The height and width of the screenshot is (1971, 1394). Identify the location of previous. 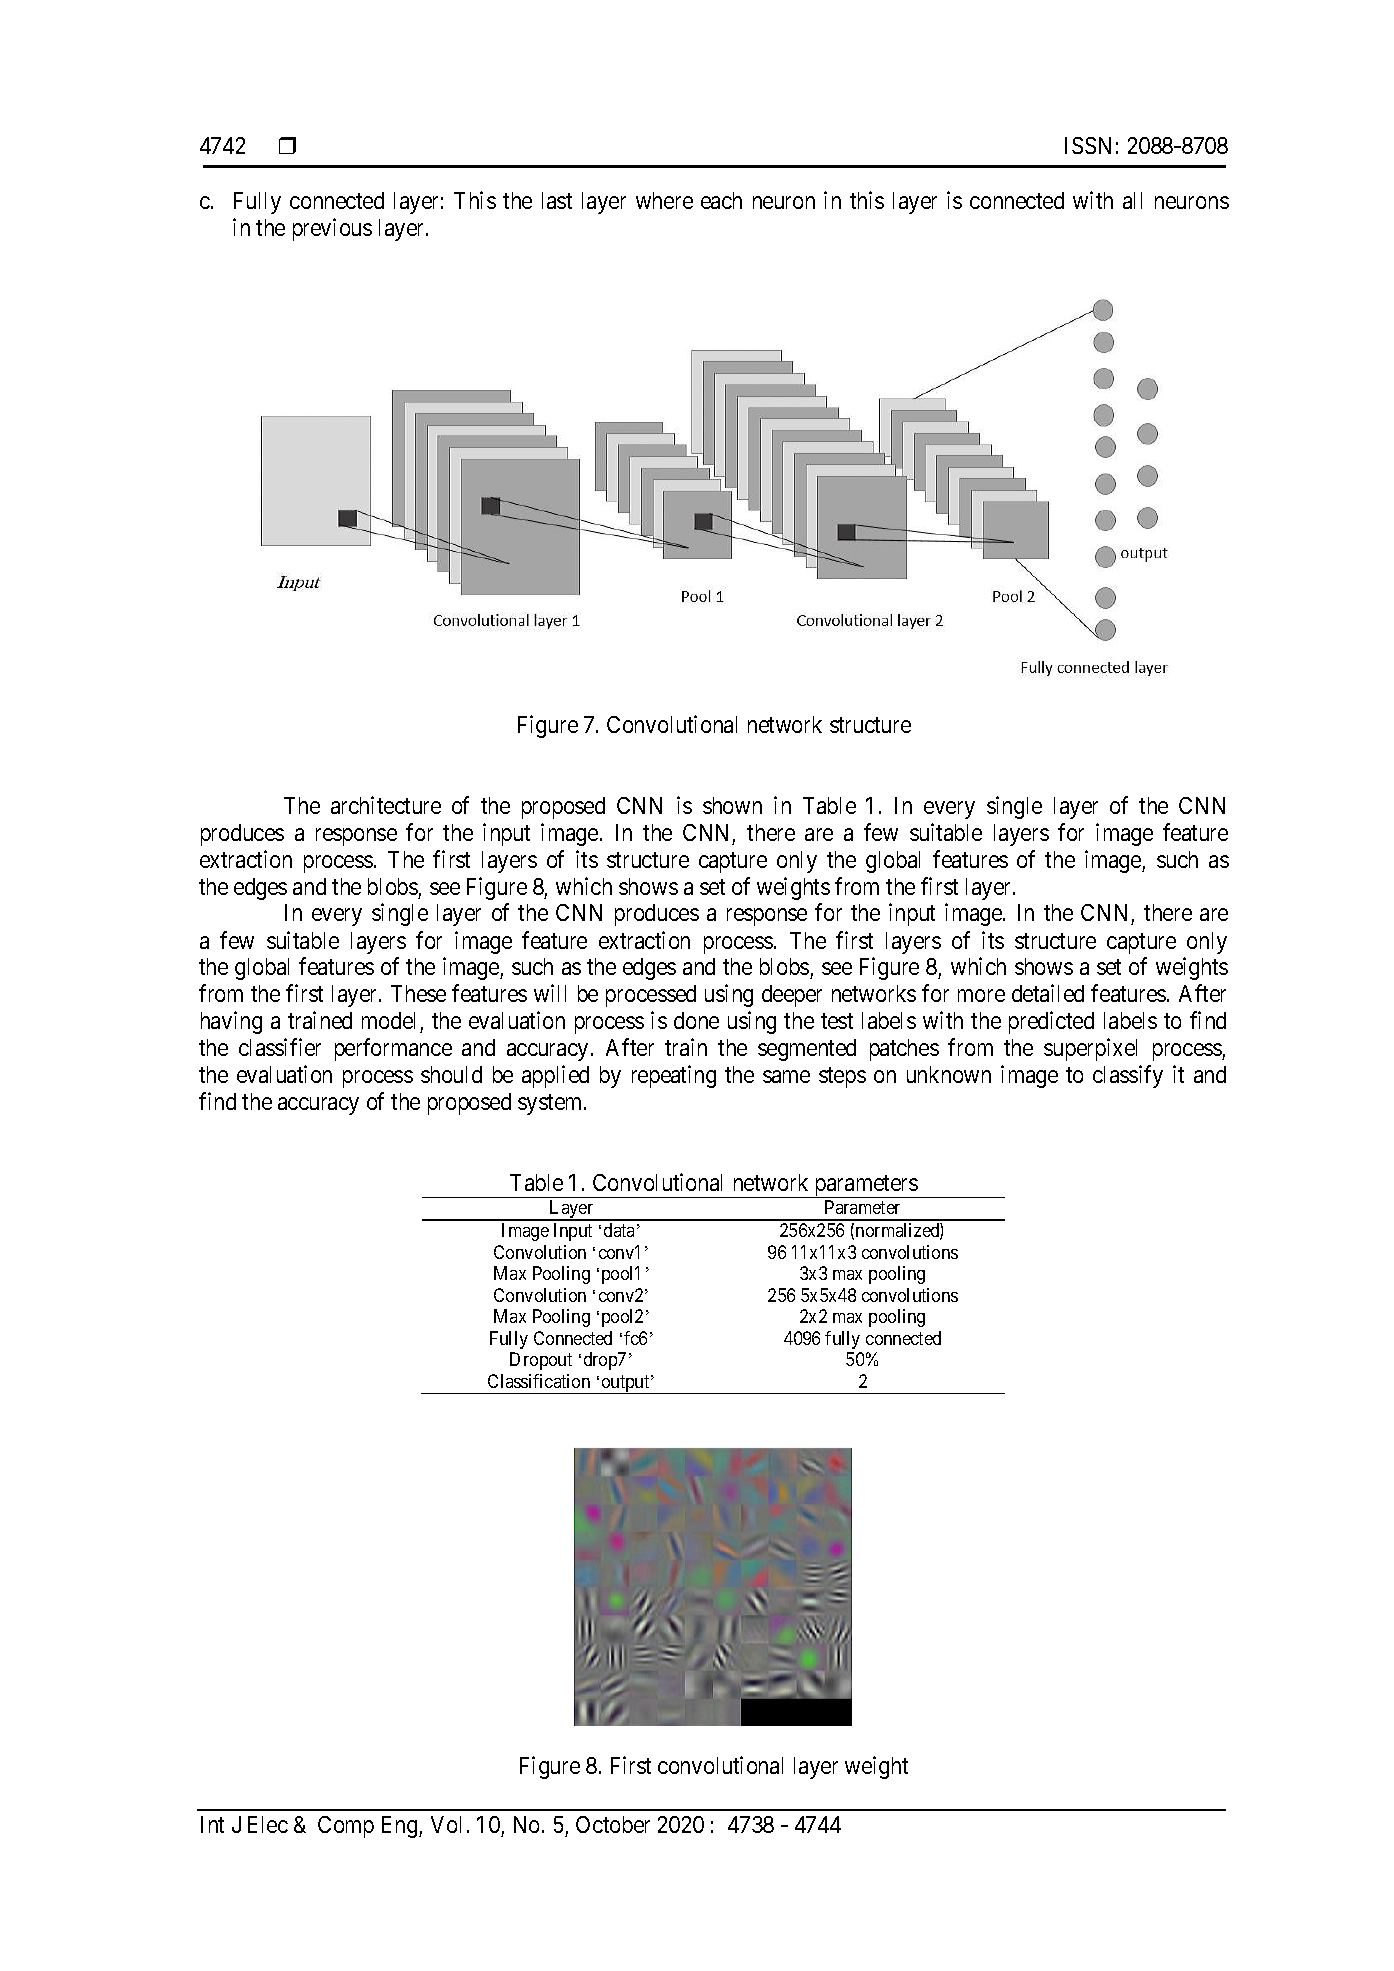
(332, 229).
